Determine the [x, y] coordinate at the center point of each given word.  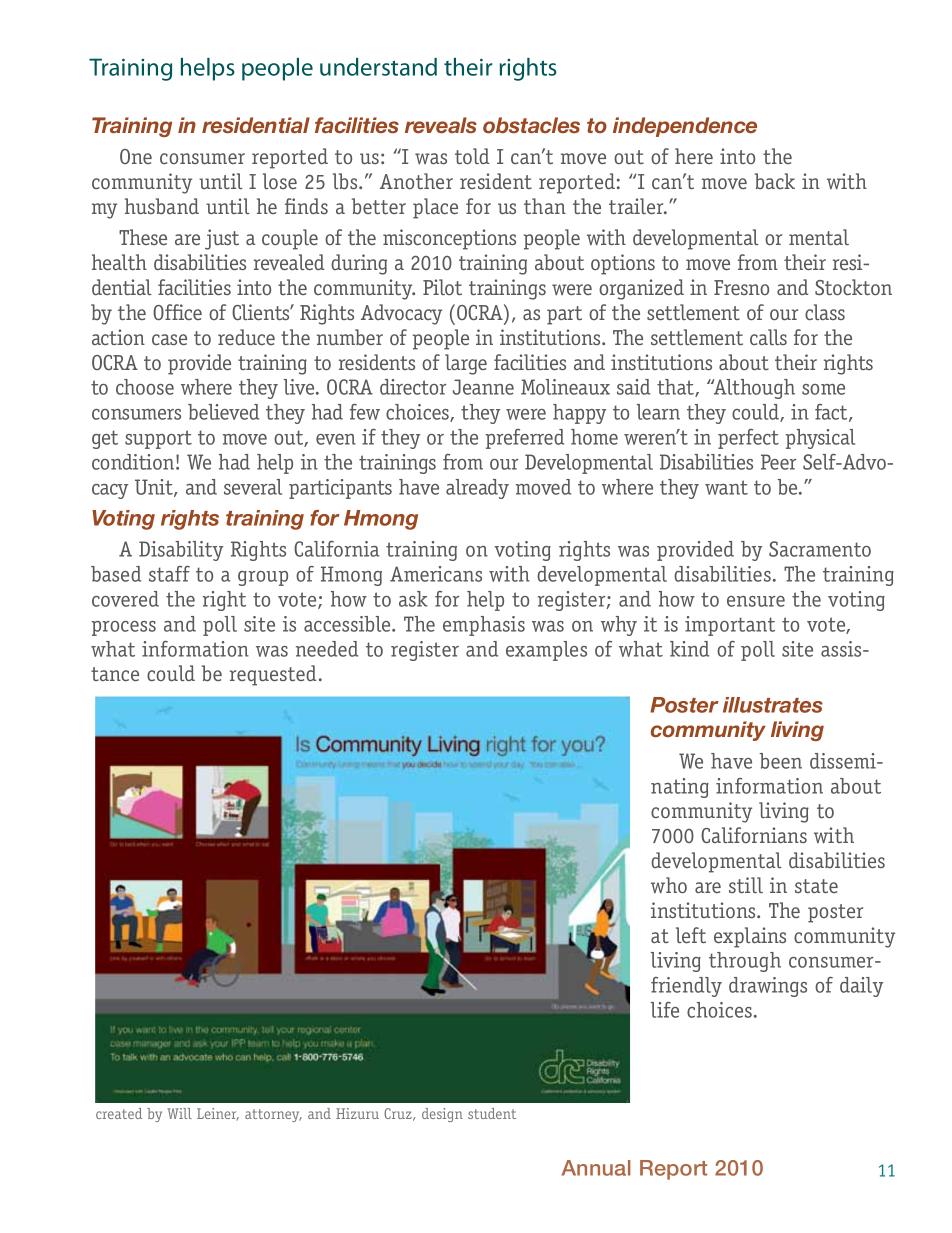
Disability [181, 551]
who [669, 885]
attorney [273, 1115]
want [726, 487]
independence [685, 127]
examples [546, 651]
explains [750, 937]
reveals [441, 125]
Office [177, 312]
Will [179, 1113]
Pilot [442, 287]
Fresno [741, 287]
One [136, 156]
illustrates [773, 705]
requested [273, 675]
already [477, 489]
